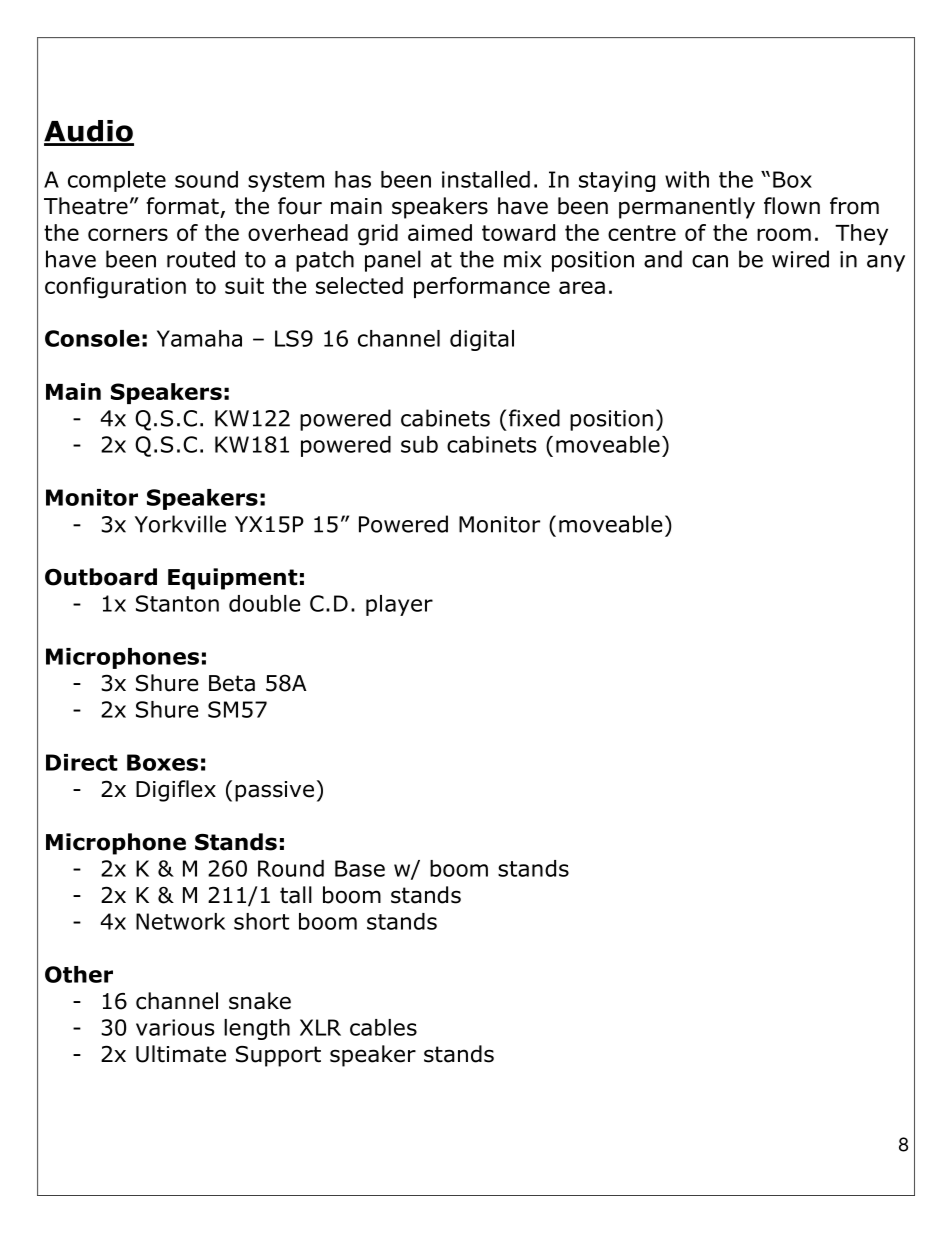 This screenshot has height=1233, width=952. Describe the element at coordinates (233, 579) in the screenshot. I see `Equipment` at that location.
